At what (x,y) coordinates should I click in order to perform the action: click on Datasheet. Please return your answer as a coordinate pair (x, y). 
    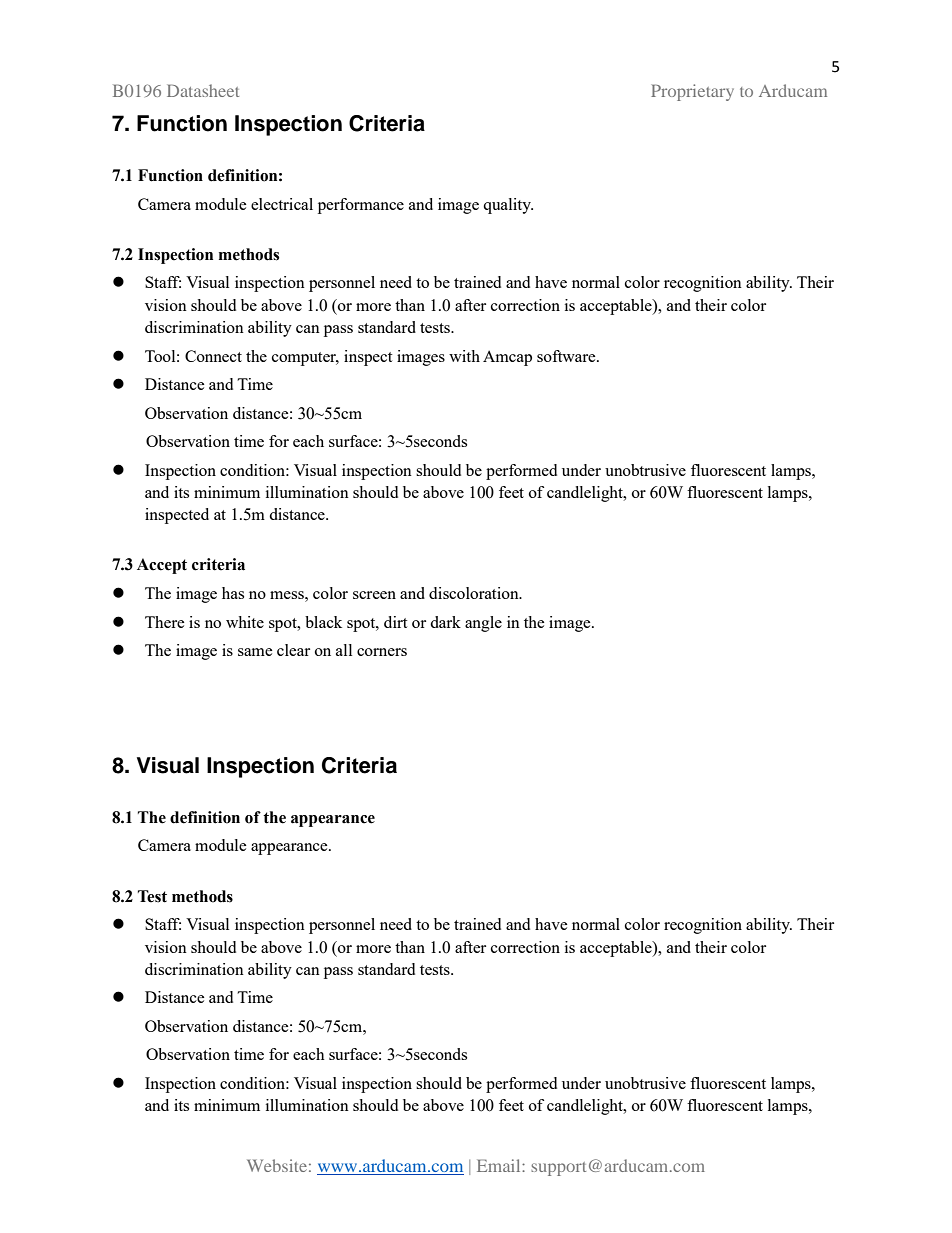
    Looking at the image, I should click on (203, 90).
